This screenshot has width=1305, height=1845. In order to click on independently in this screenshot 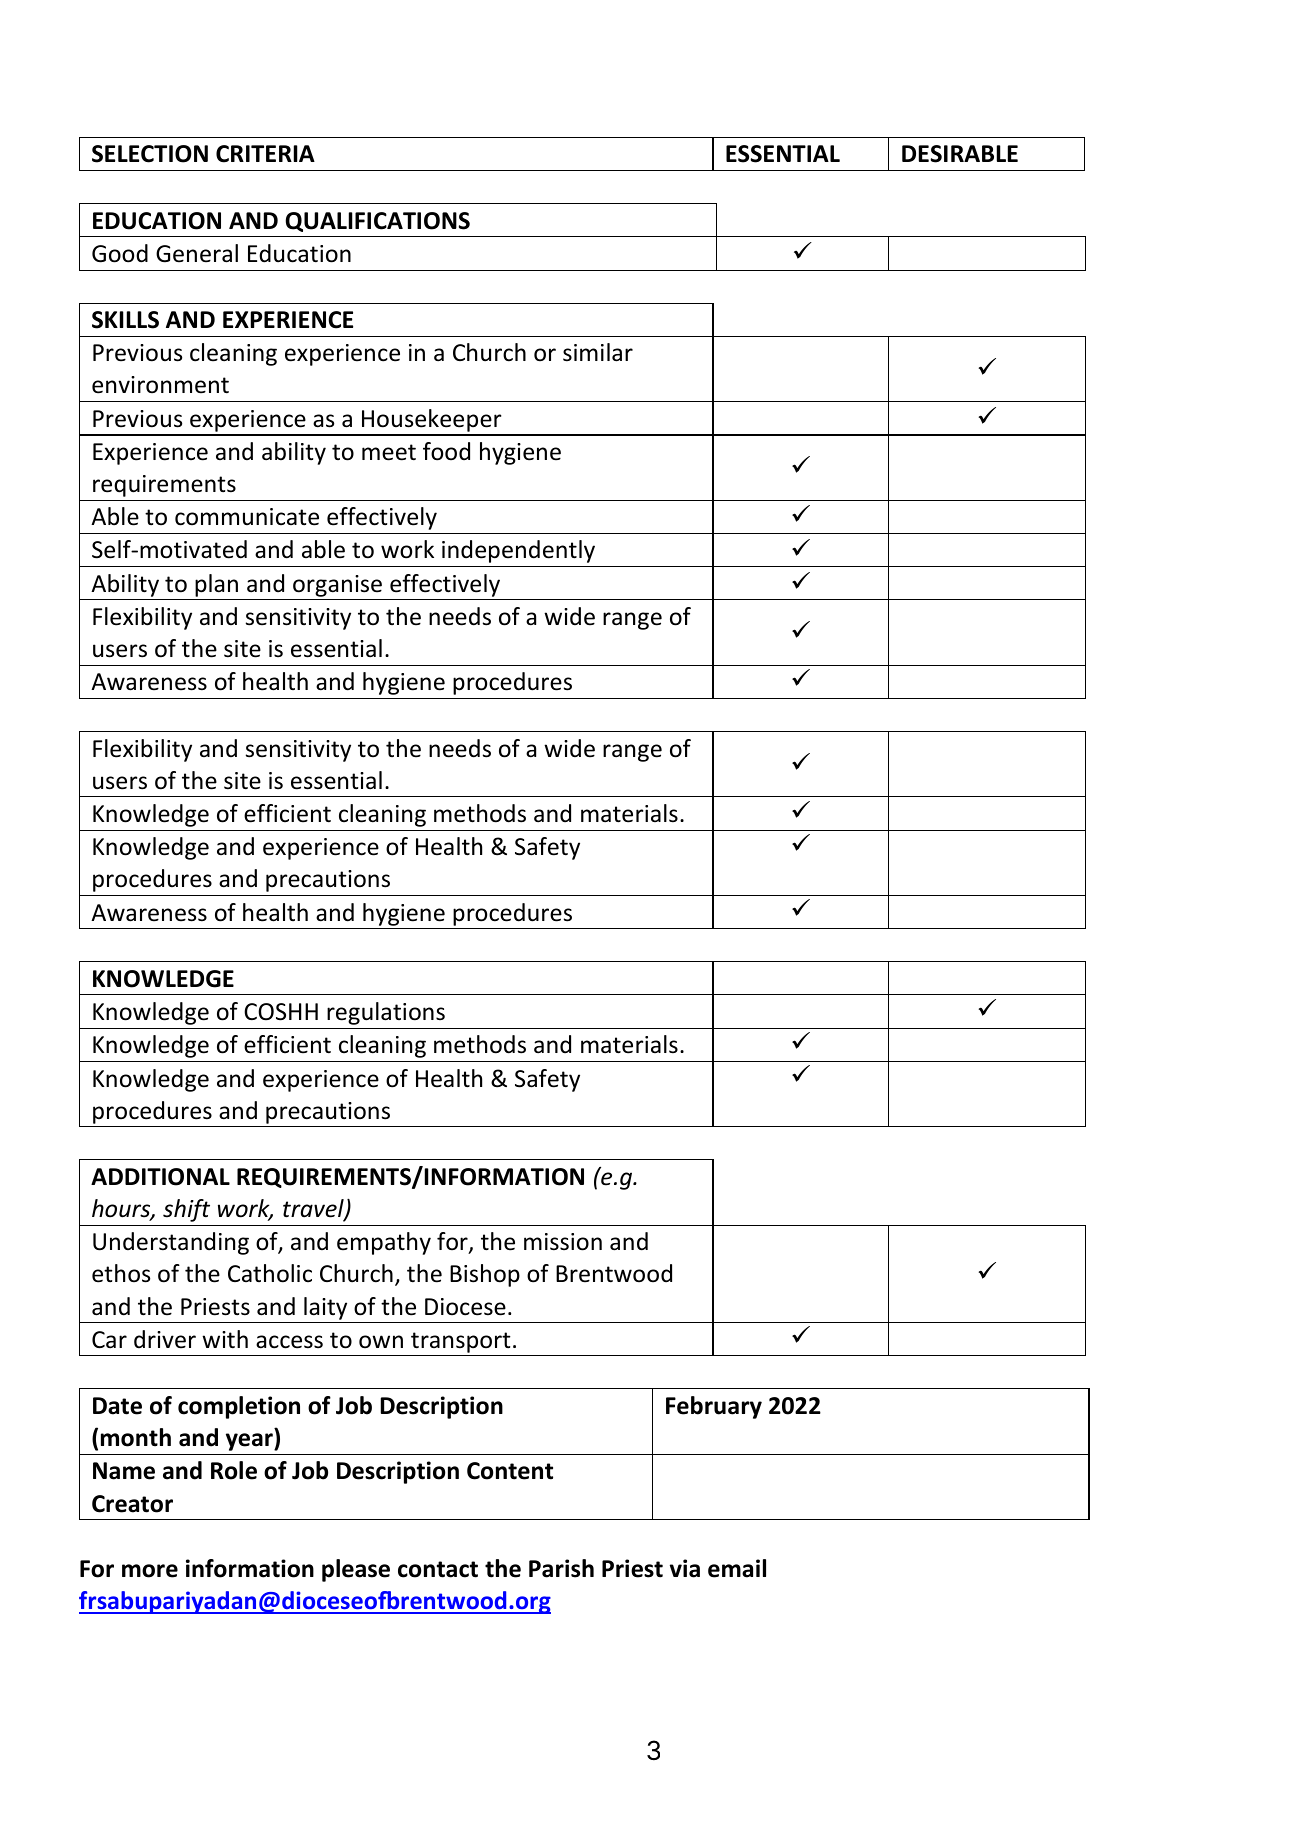, I will do `click(518, 551)`.
